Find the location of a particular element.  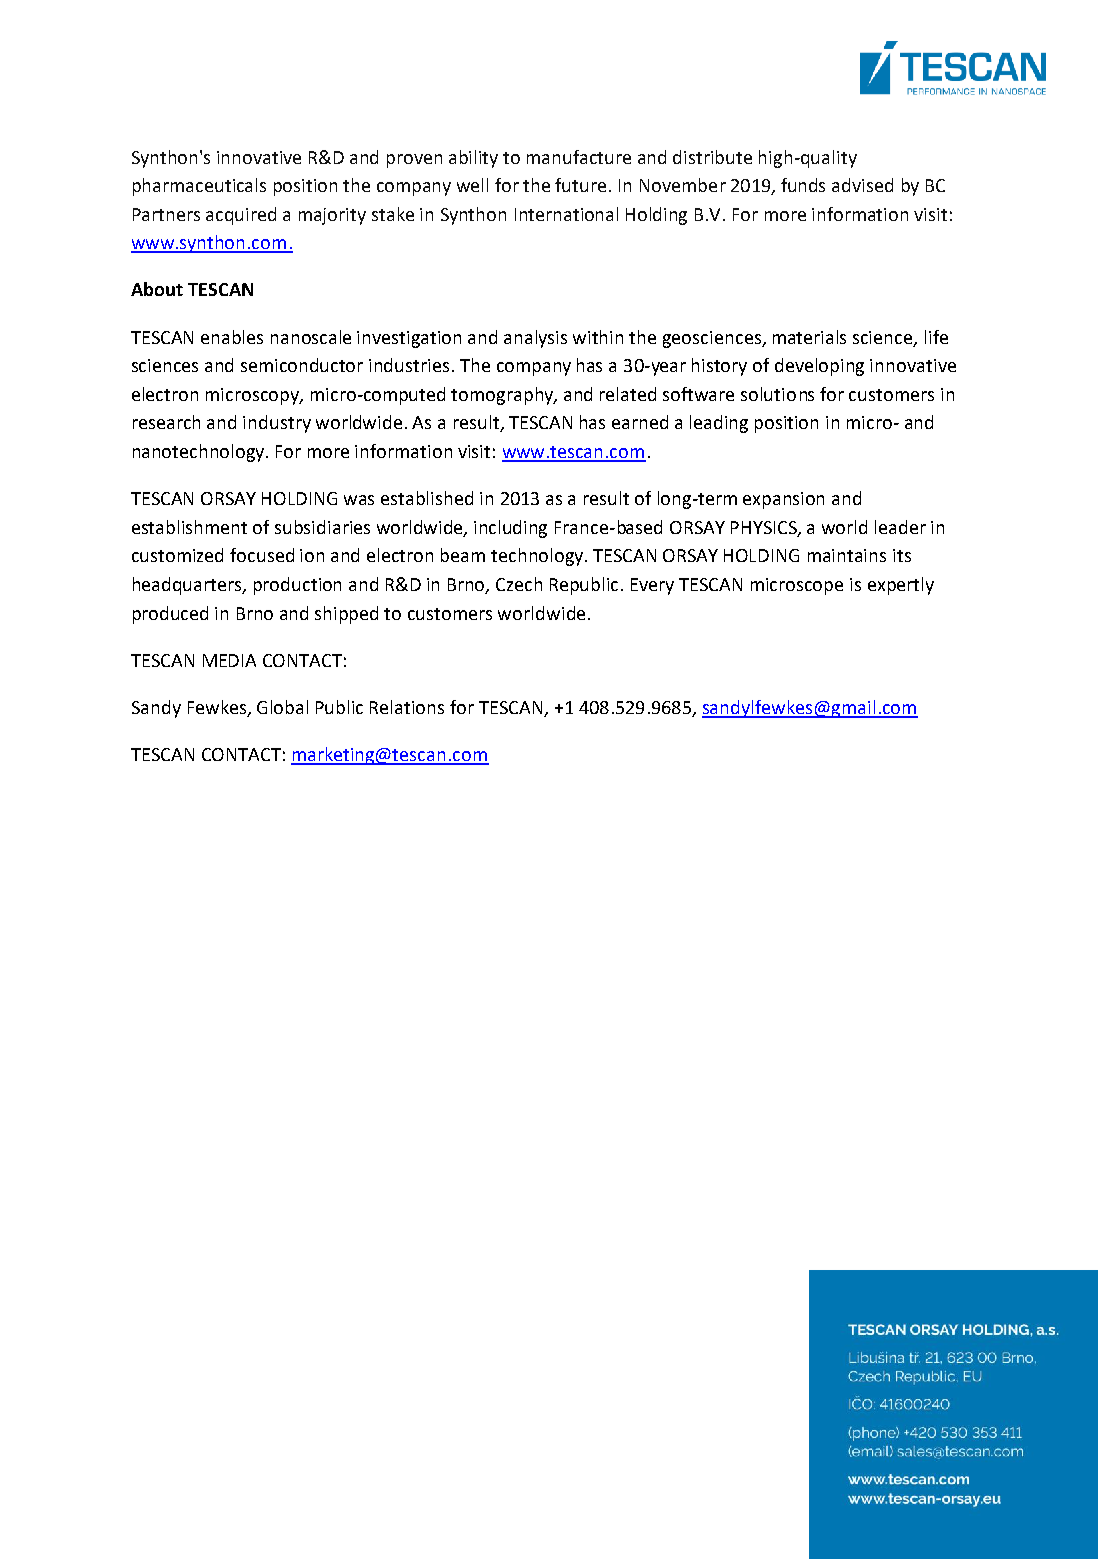

Global is located at coordinates (282, 707).
